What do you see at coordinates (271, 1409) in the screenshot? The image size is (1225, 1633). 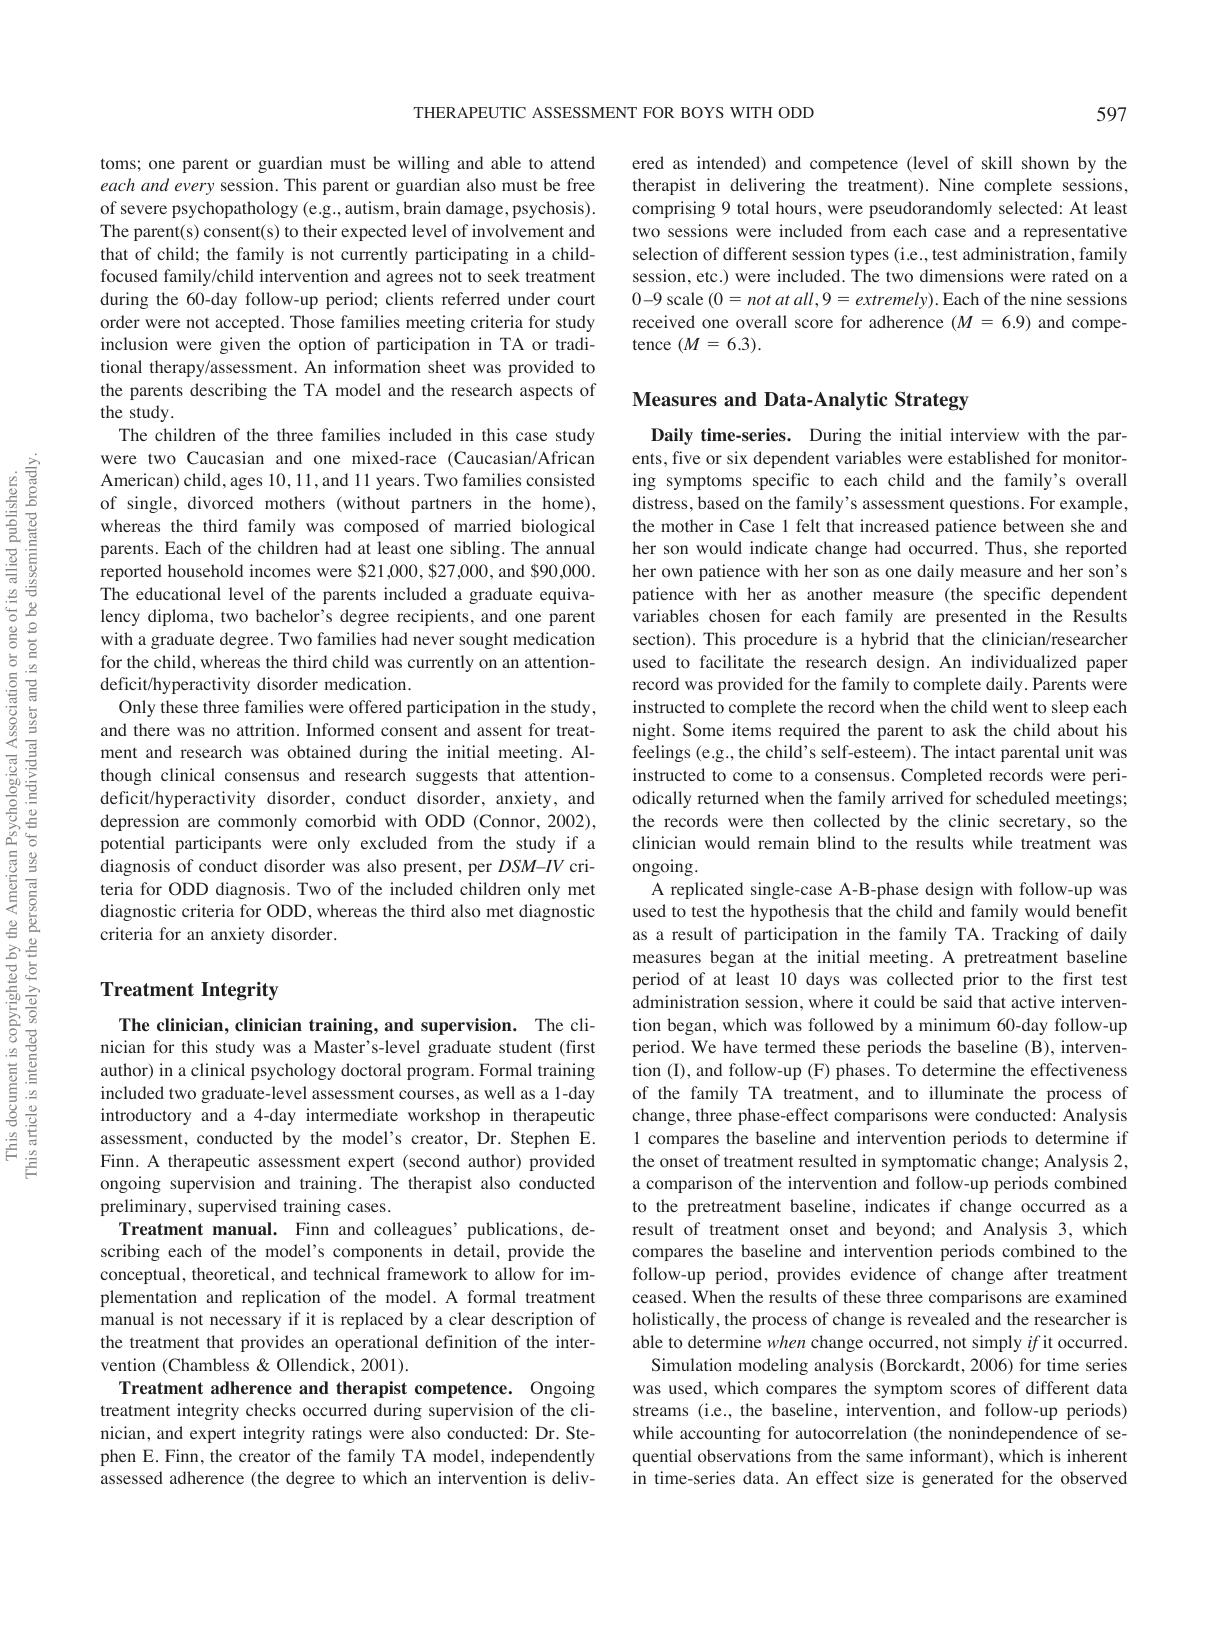 I see `checks` at bounding box center [271, 1409].
